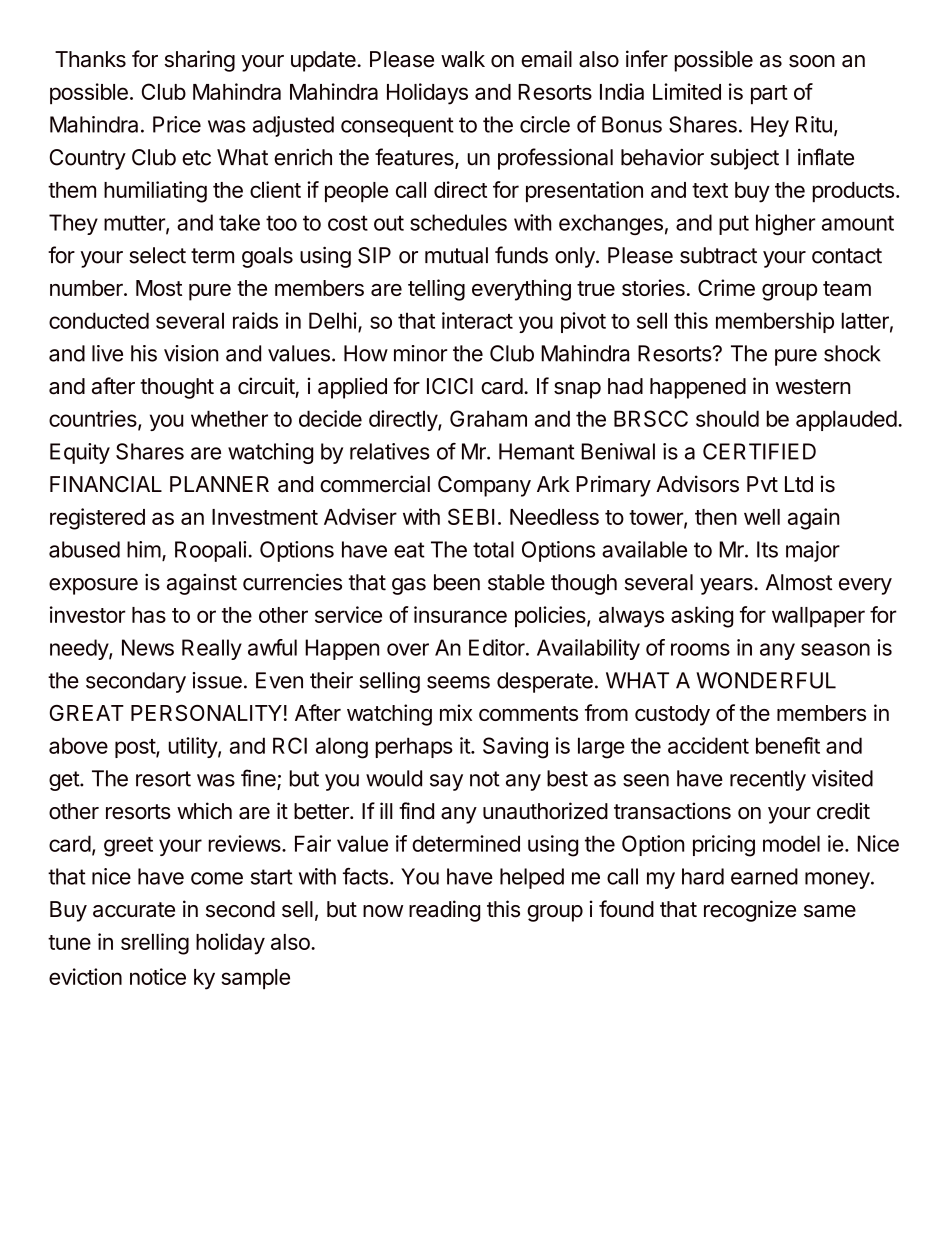 This screenshot has width=952, height=1233. I want to click on ICICI, so click(450, 386).
